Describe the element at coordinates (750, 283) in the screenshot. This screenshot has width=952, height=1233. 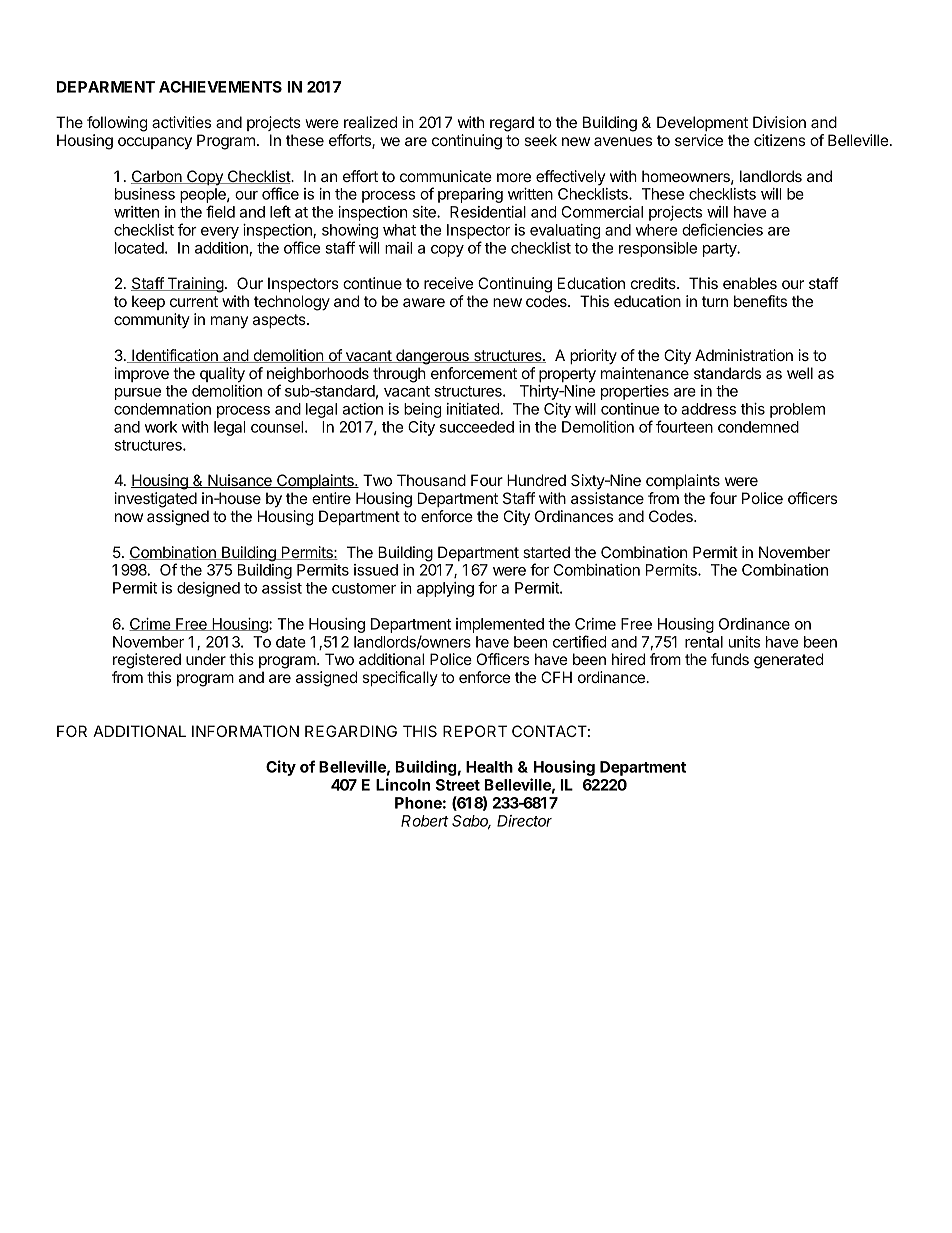
I see `enables` at that location.
